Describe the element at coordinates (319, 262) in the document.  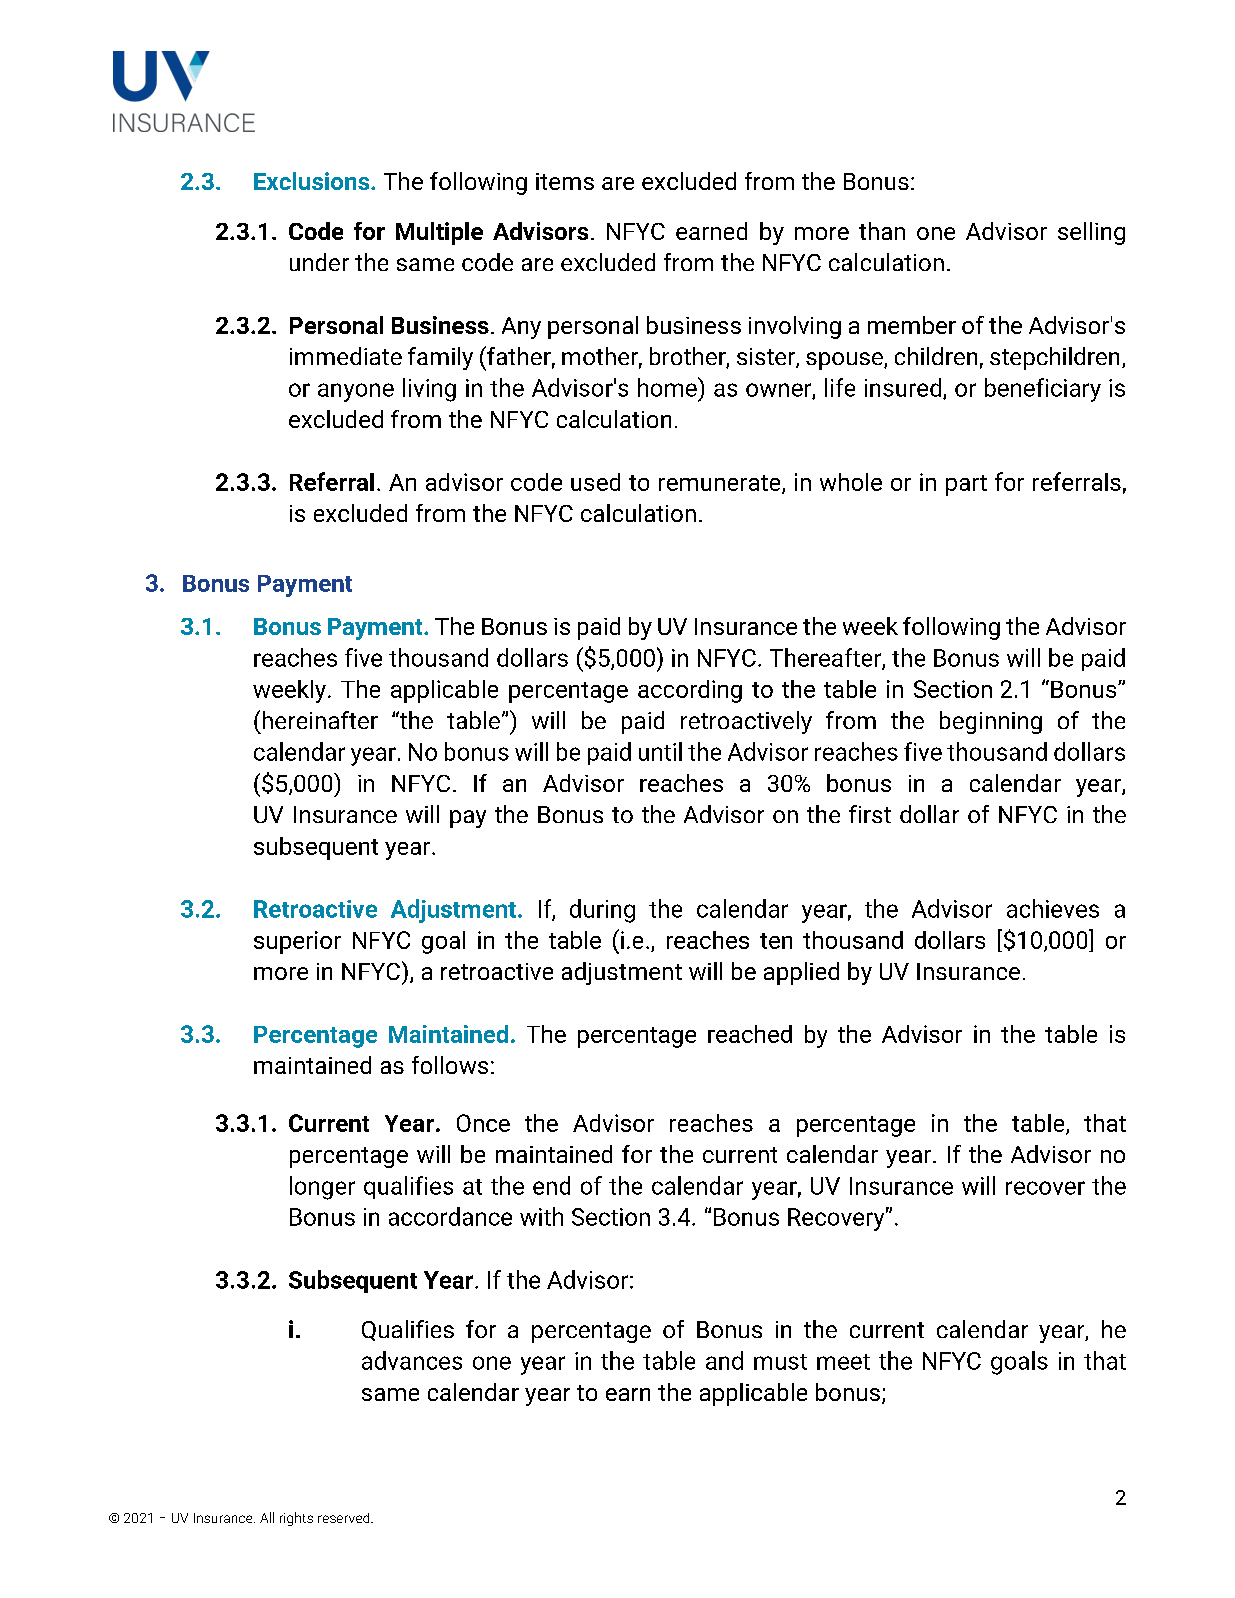
I see `under` at that location.
